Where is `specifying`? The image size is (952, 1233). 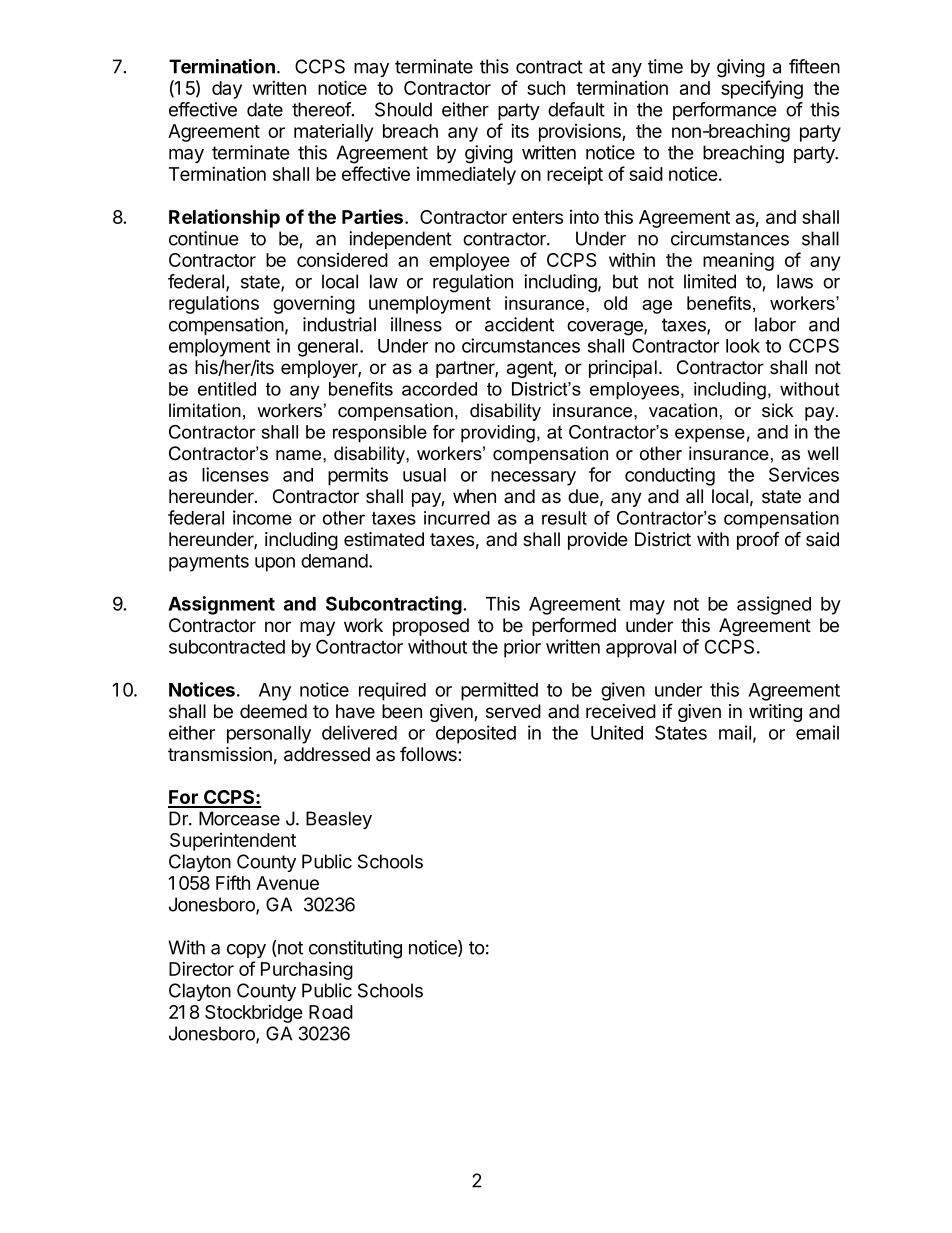
specifying is located at coordinates (762, 89).
